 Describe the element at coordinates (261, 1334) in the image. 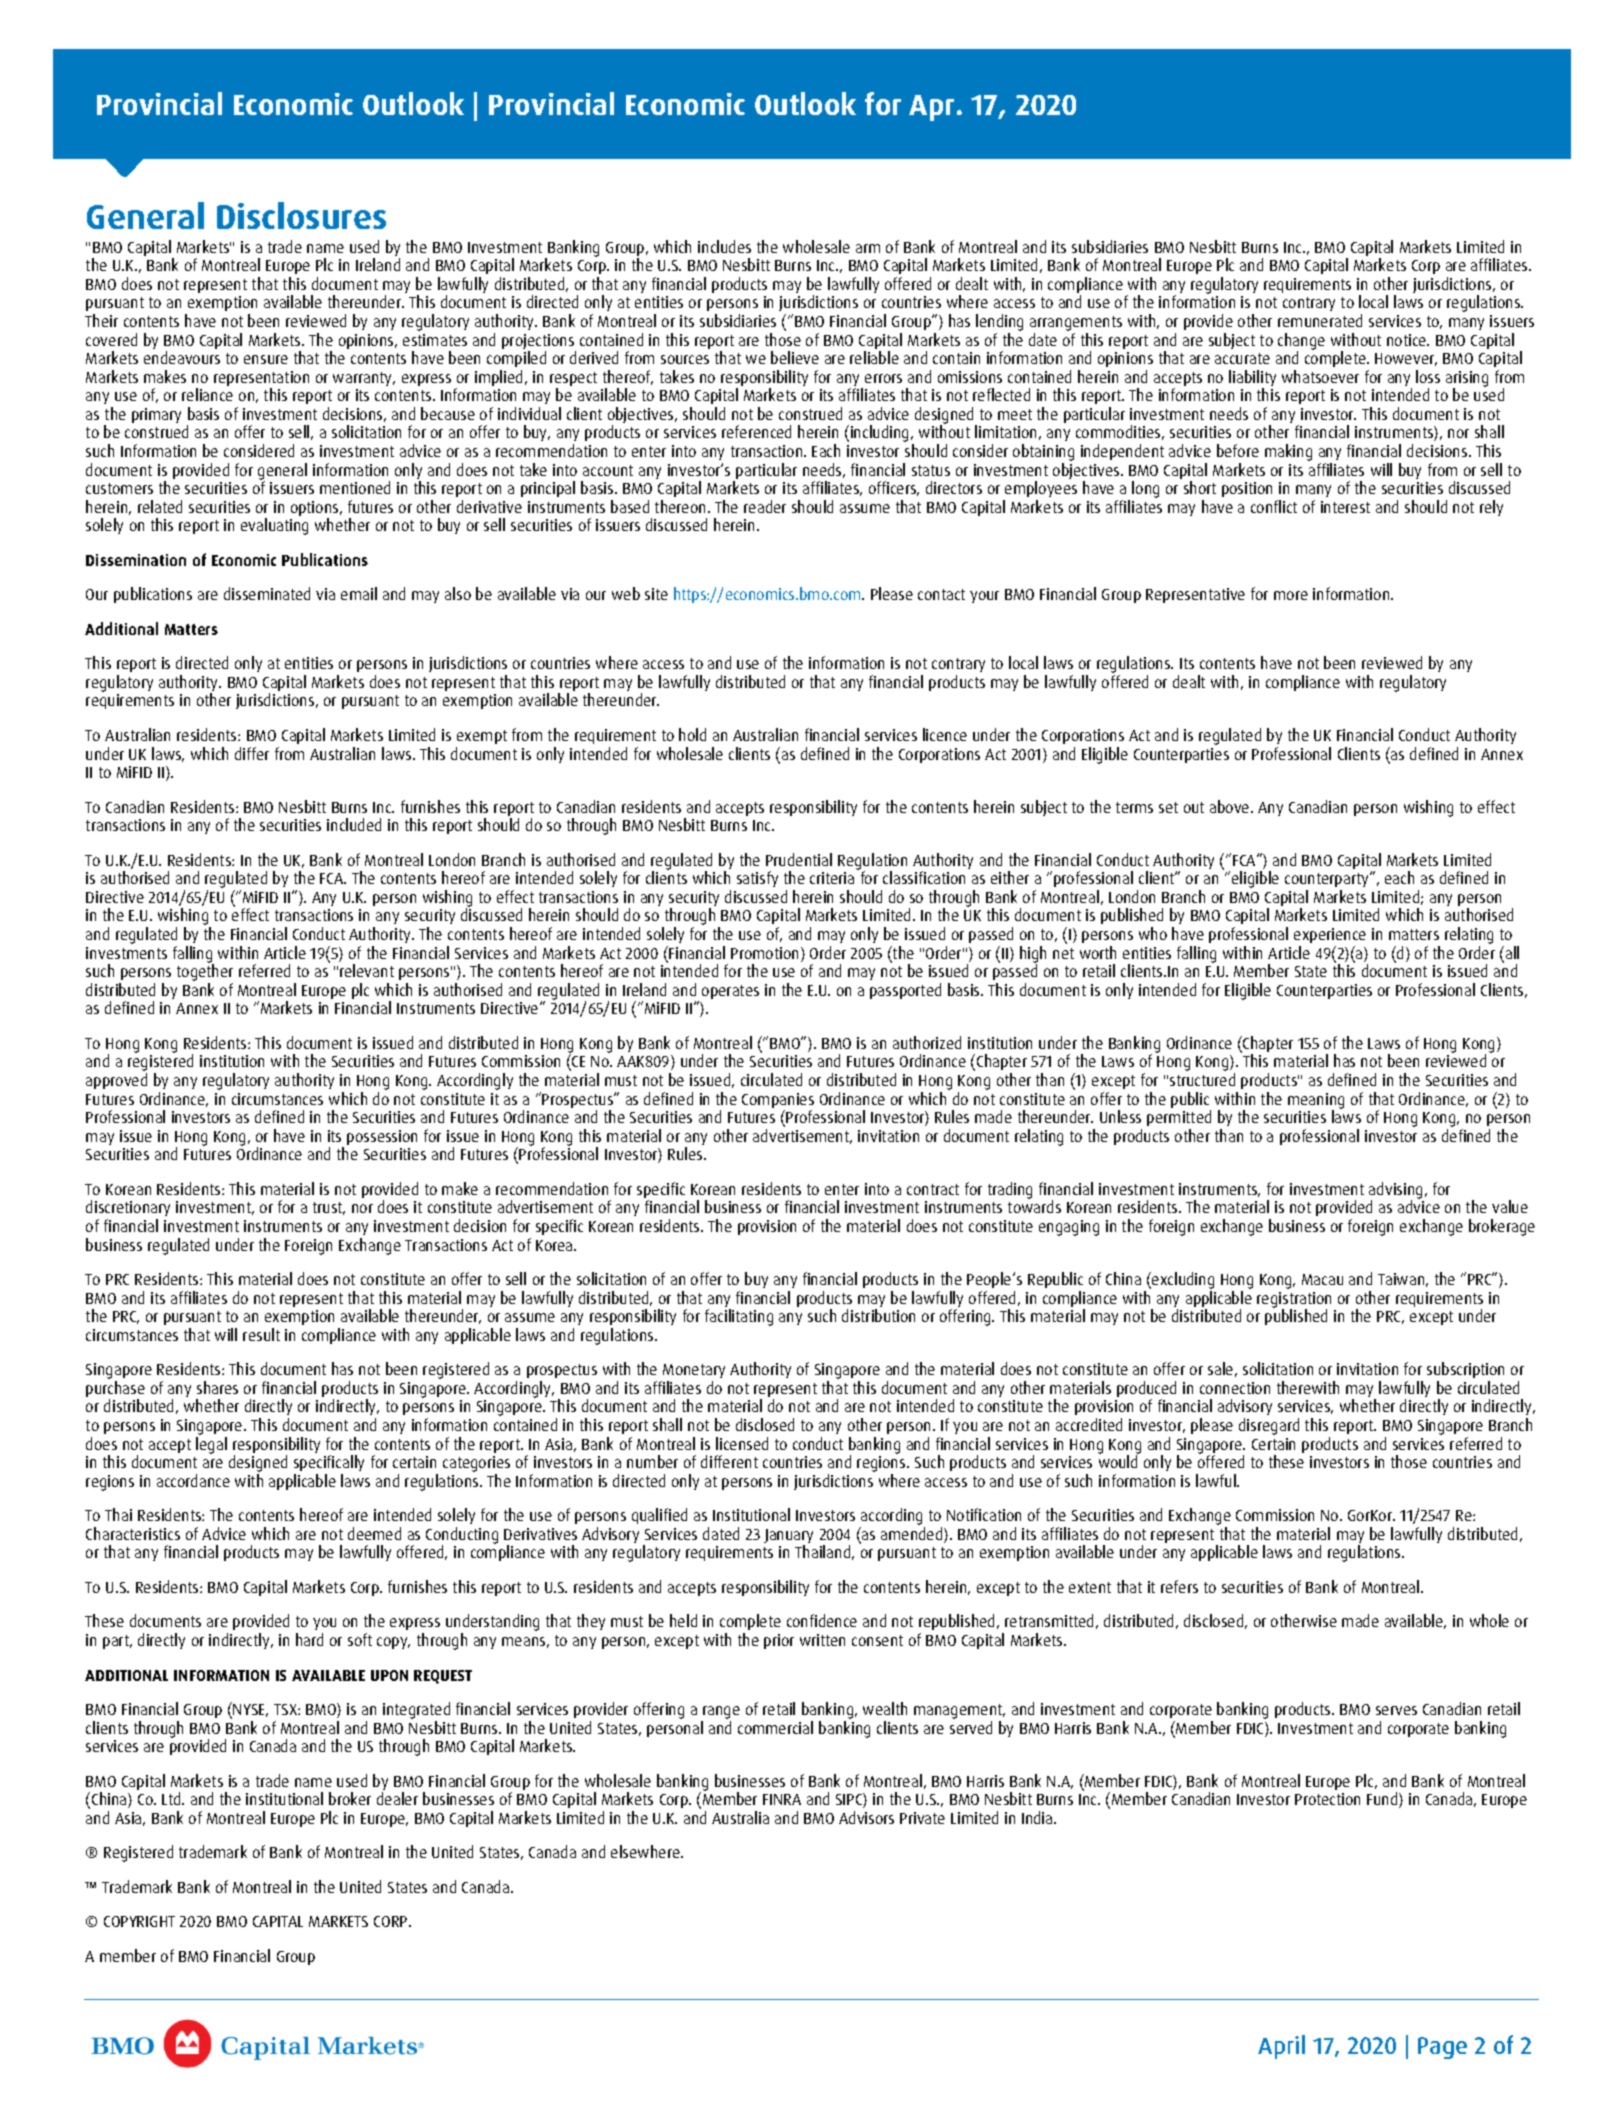

I see `result` at that location.
